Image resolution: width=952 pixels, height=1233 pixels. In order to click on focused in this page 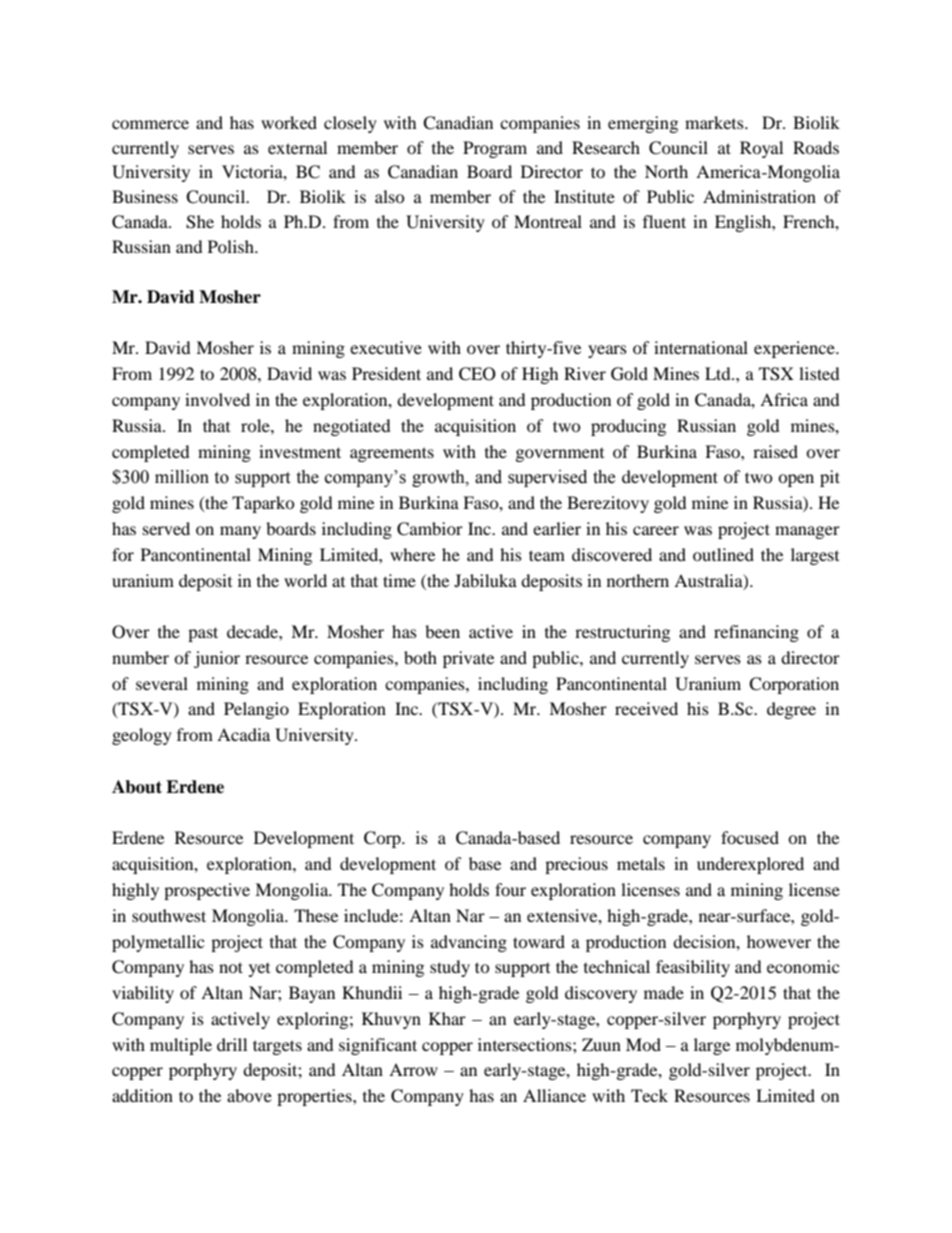, I will do `click(750, 837)`.
